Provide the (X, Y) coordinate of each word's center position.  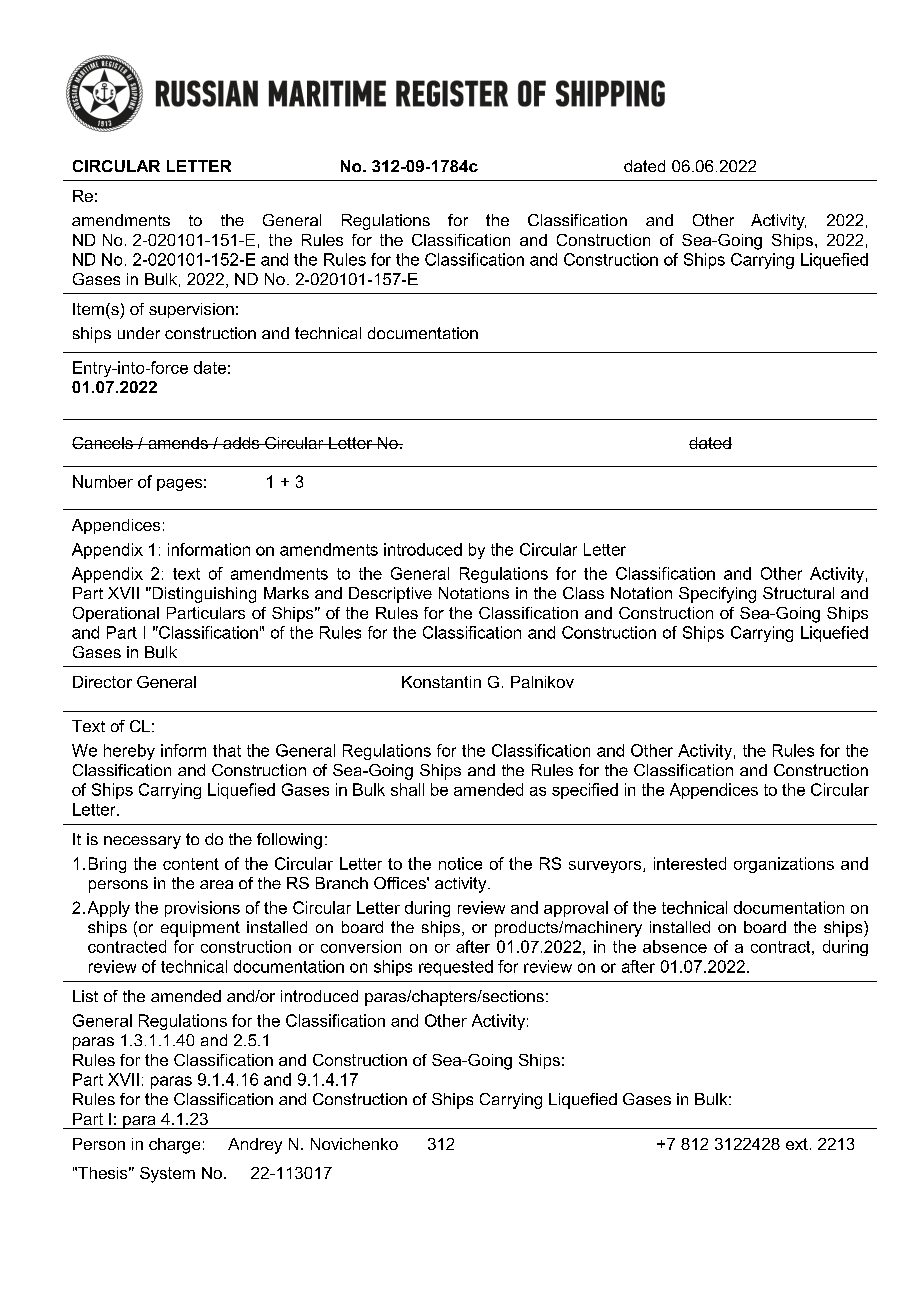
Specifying (717, 595)
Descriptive (390, 595)
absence (675, 946)
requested (456, 968)
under (139, 333)
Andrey (255, 1146)
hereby (129, 752)
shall (407, 789)
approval (576, 909)
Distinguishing (203, 595)
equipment (200, 929)
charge (174, 1146)
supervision (191, 310)
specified (585, 791)
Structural (798, 593)
